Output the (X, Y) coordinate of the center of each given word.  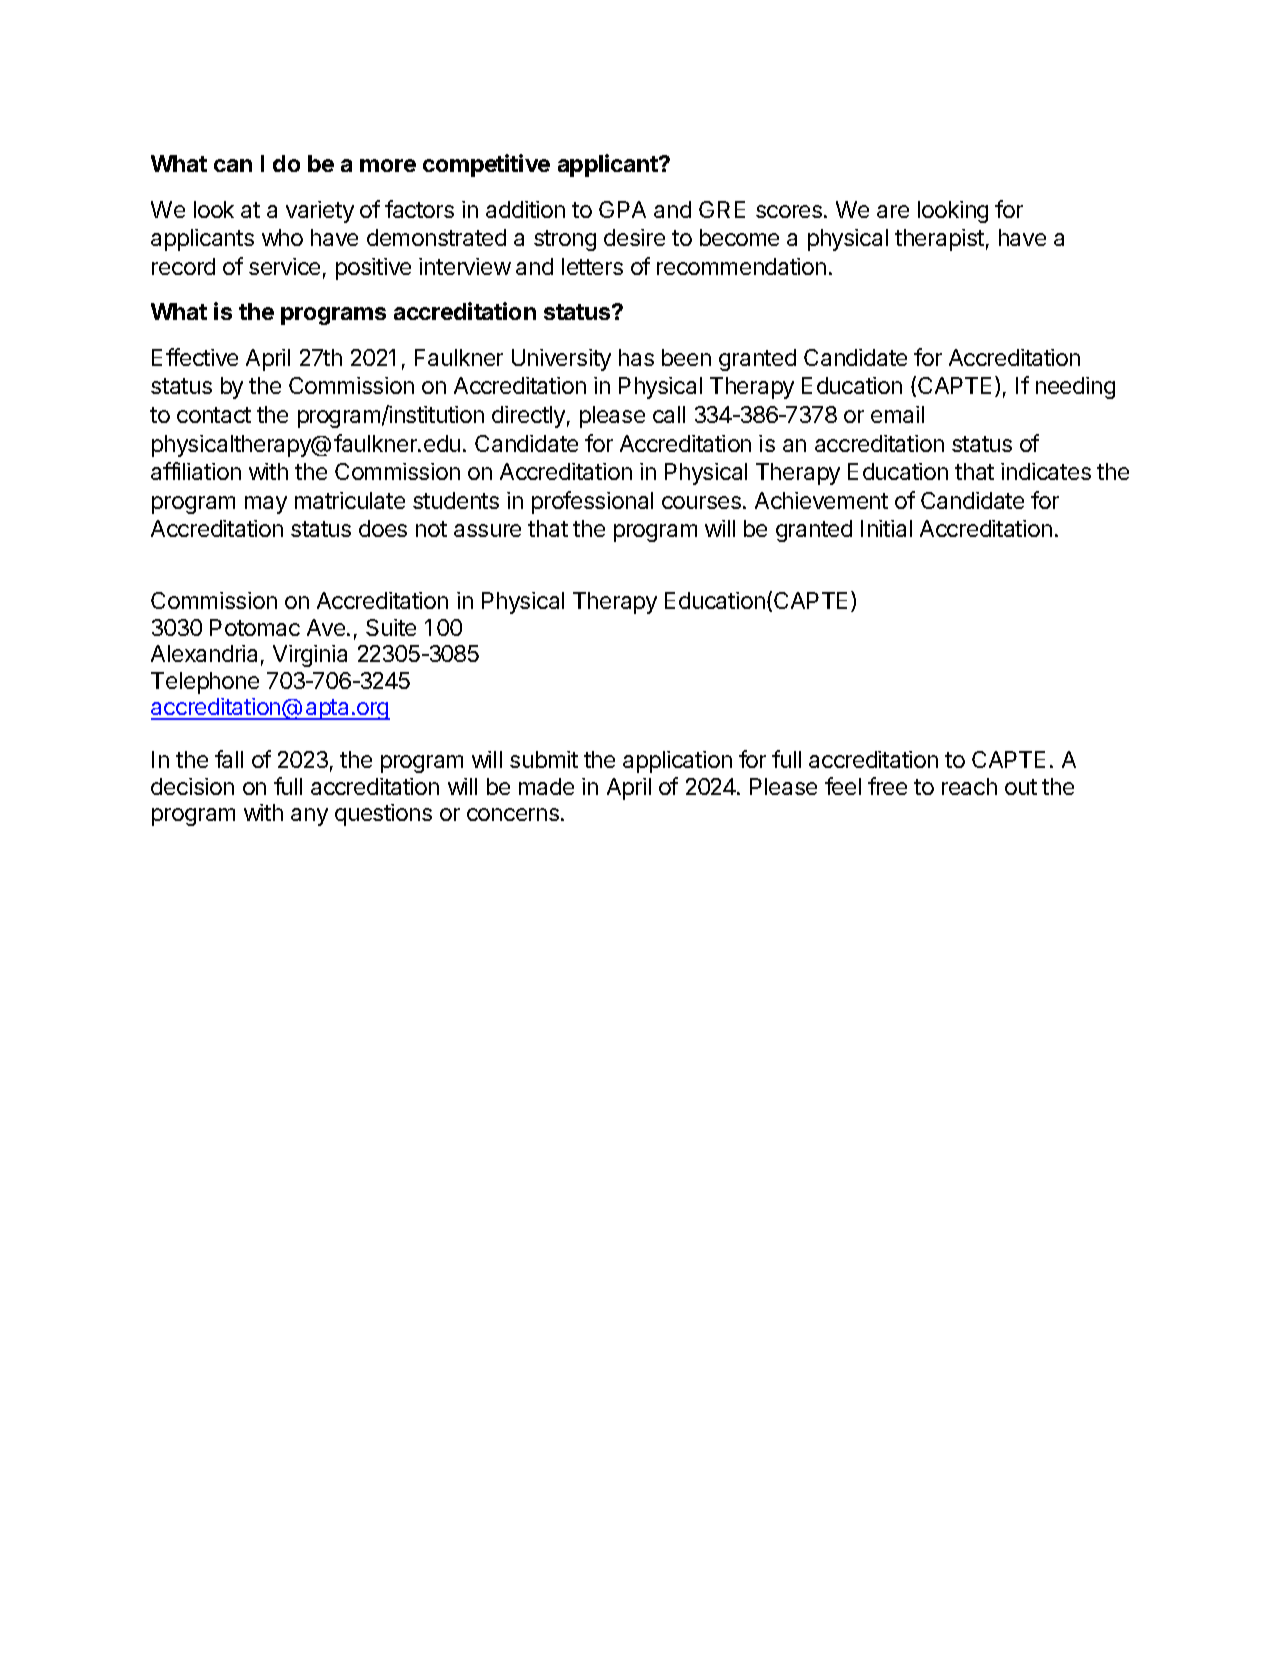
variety (320, 212)
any (309, 817)
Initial (886, 528)
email (897, 414)
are (893, 211)
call (669, 414)
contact (214, 415)
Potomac (255, 627)
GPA (622, 209)
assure (487, 530)
